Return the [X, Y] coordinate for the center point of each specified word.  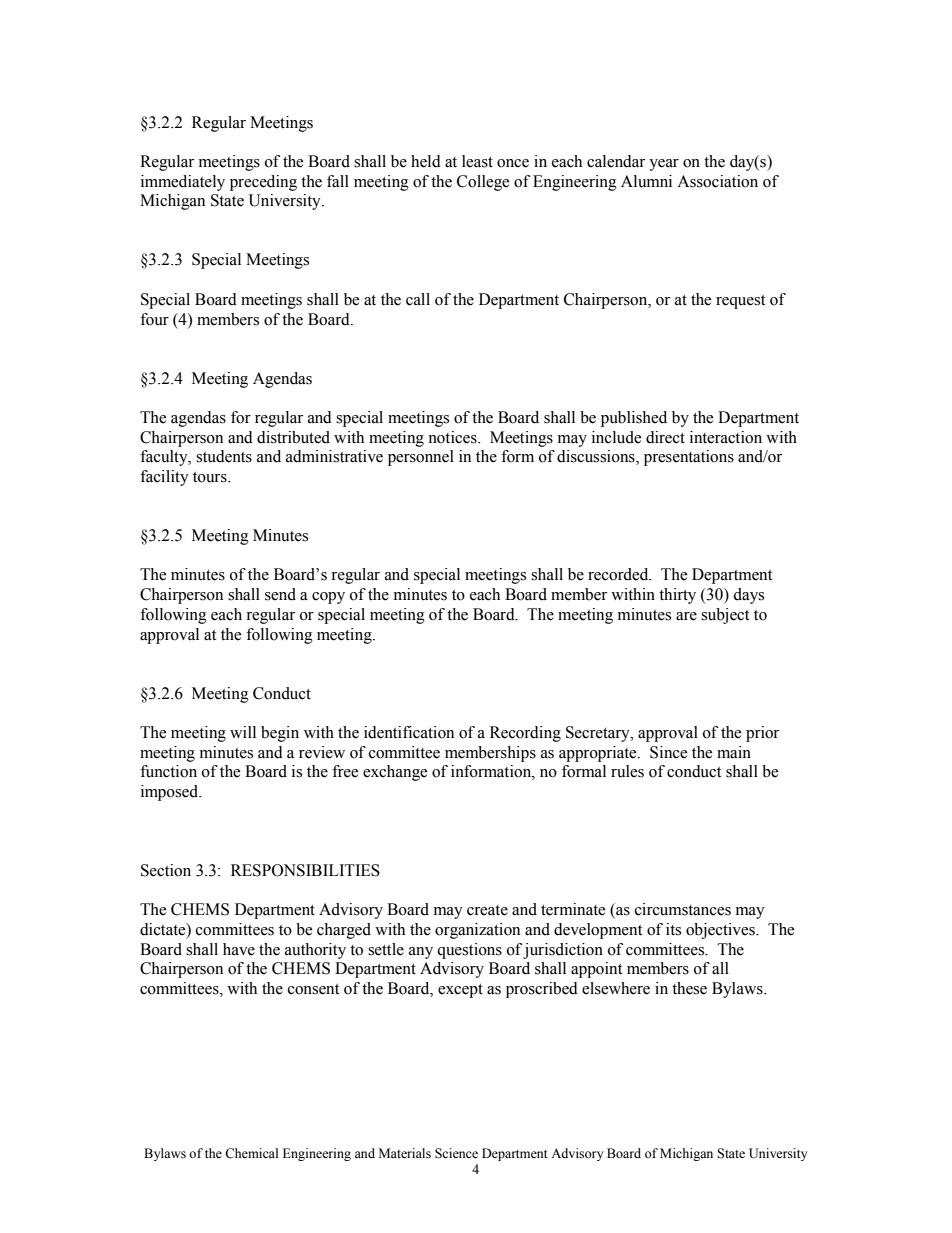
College [483, 183]
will [243, 732]
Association [717, 181]
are [686, 616]
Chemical [251, 1153]
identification [409, 732]
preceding [263, 183]
